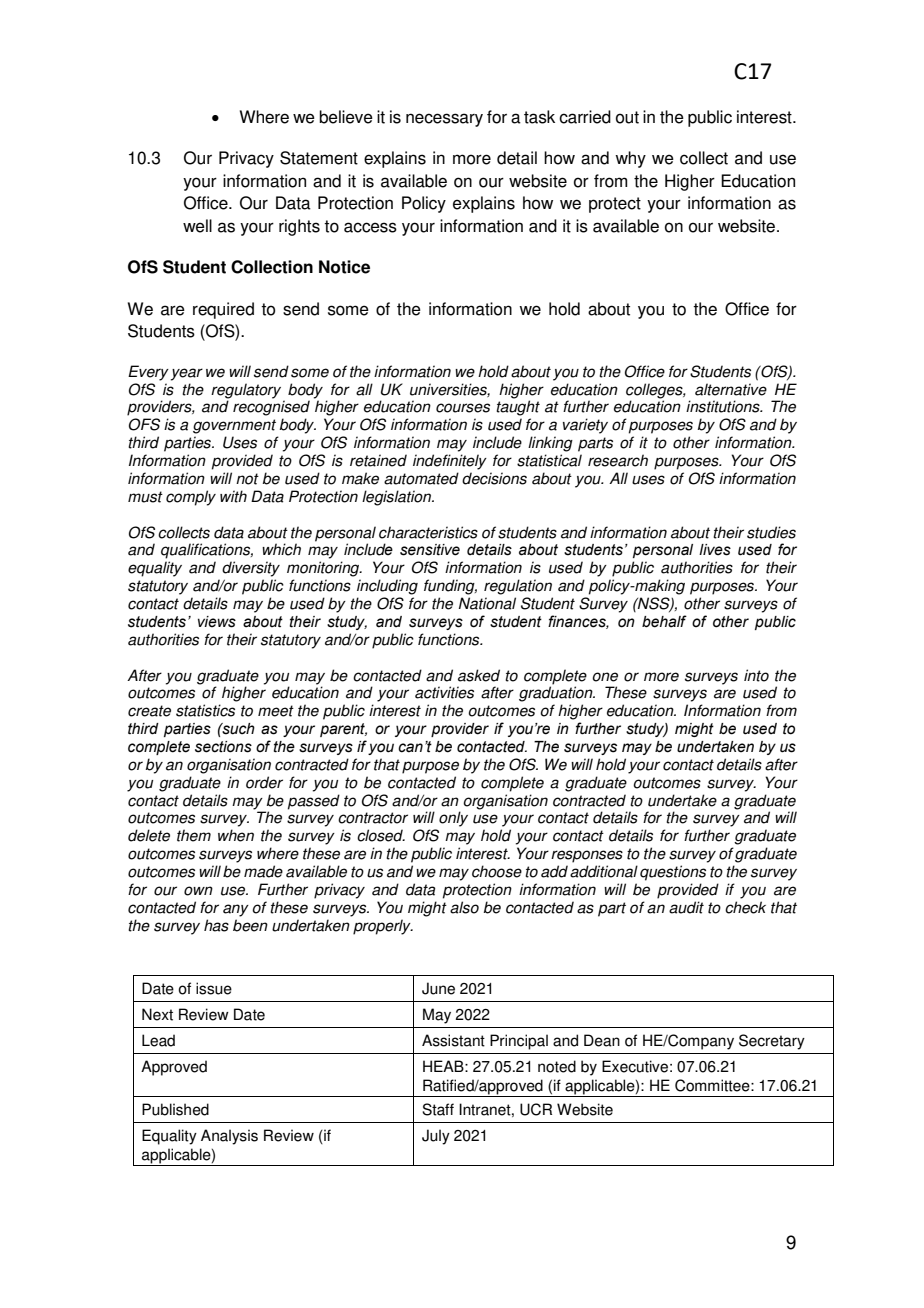  I want to click on questions, so click(673, 873).
